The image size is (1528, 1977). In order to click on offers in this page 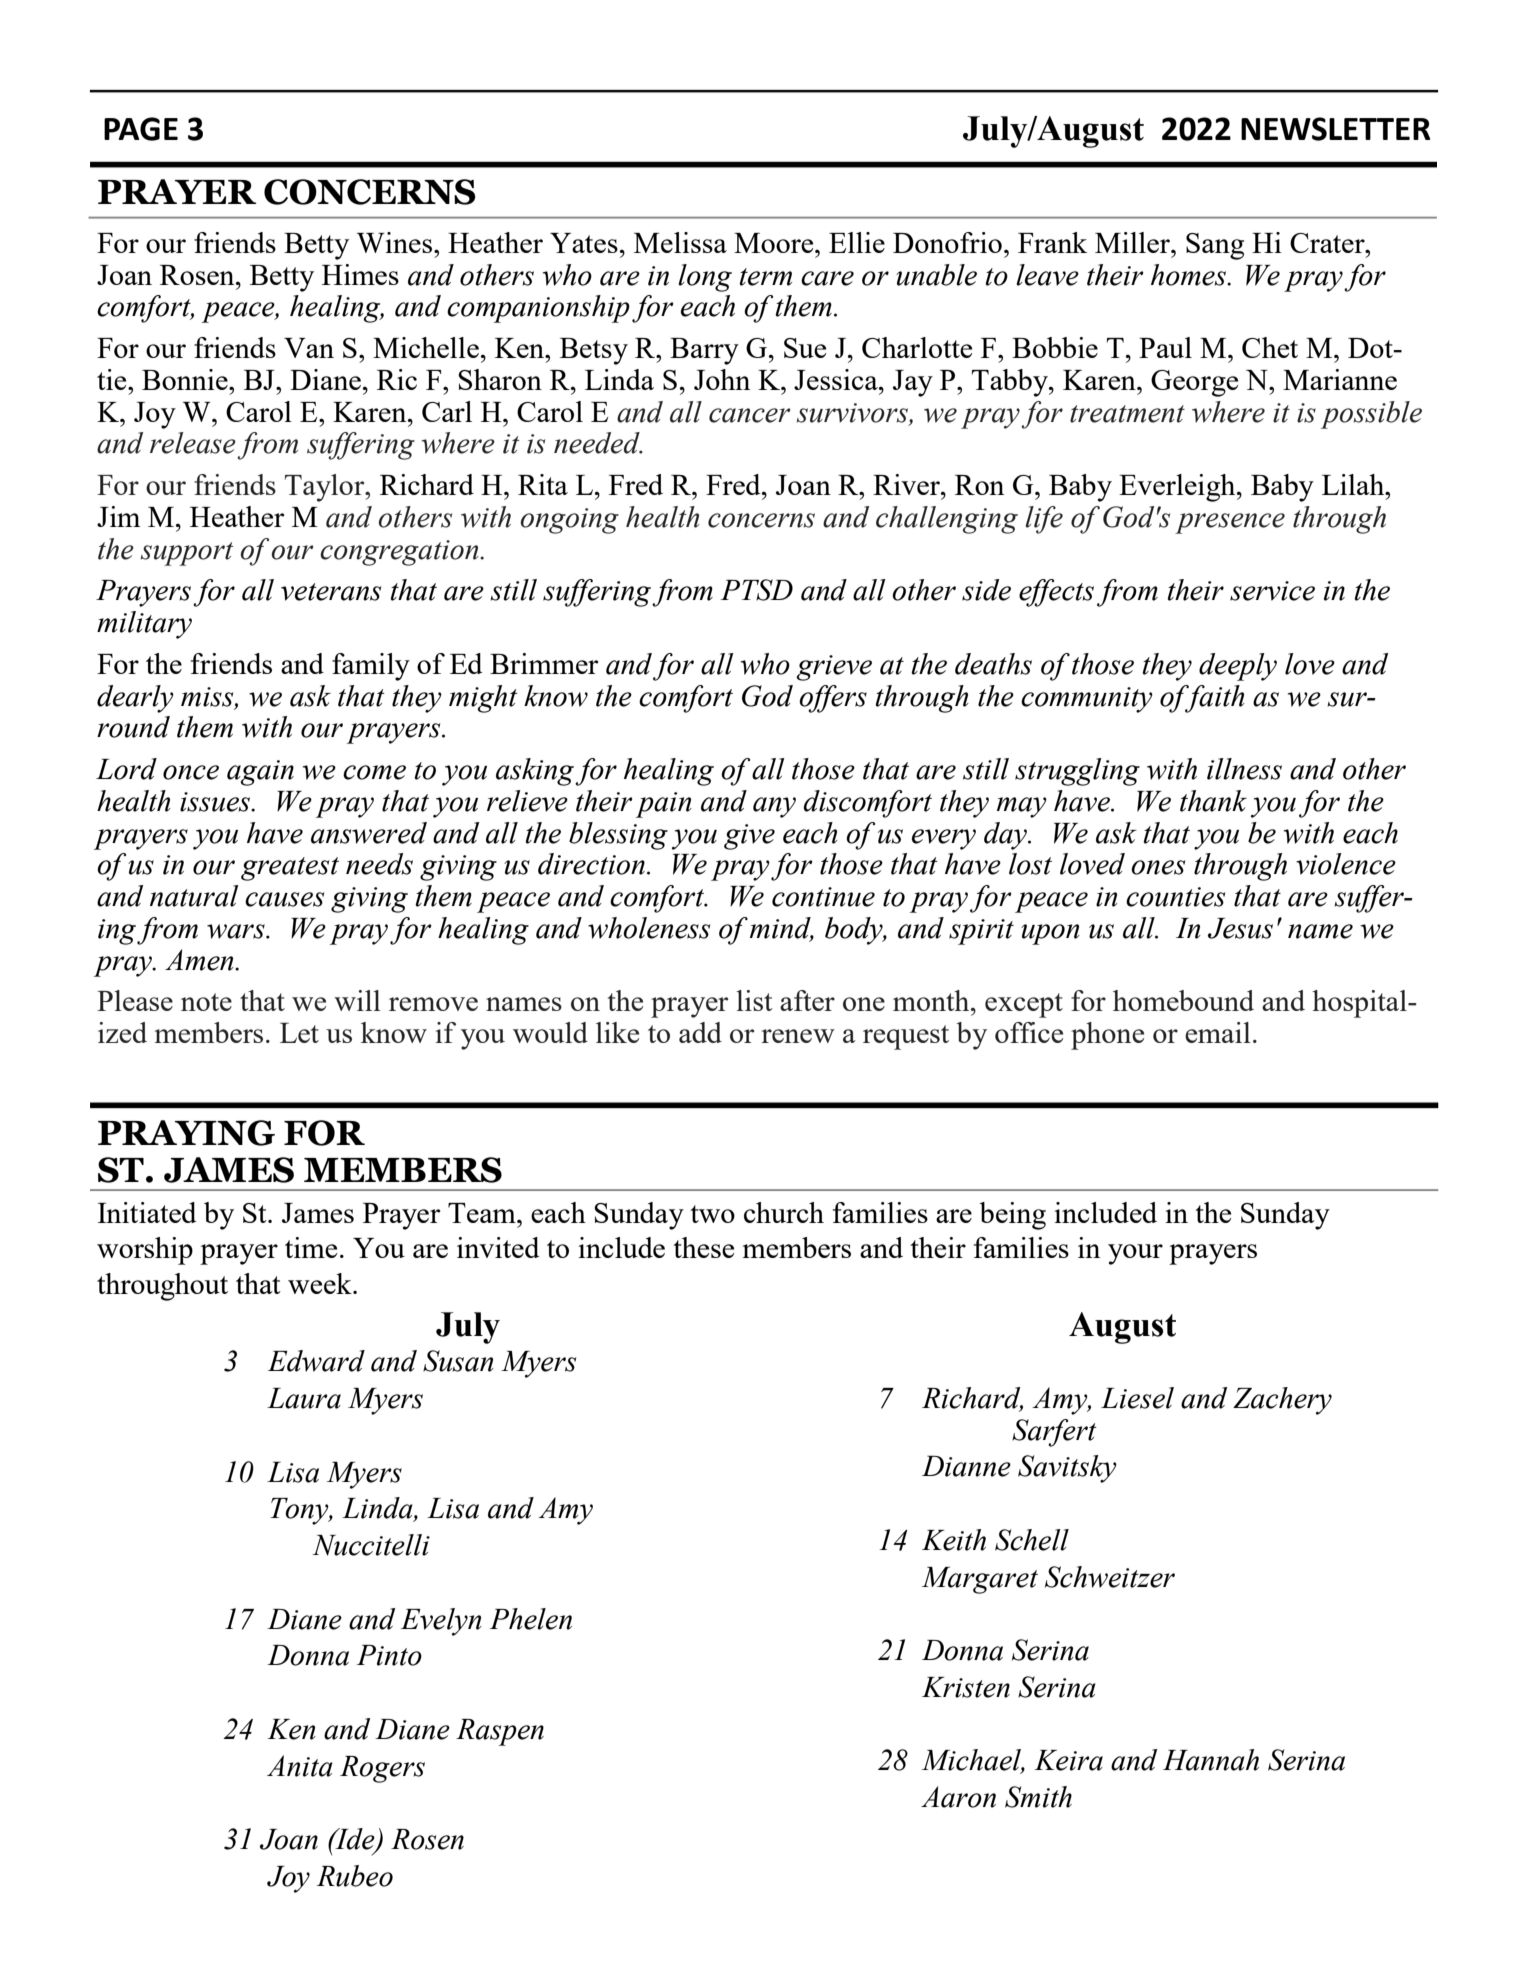, I will do `click(833, 699)`.
